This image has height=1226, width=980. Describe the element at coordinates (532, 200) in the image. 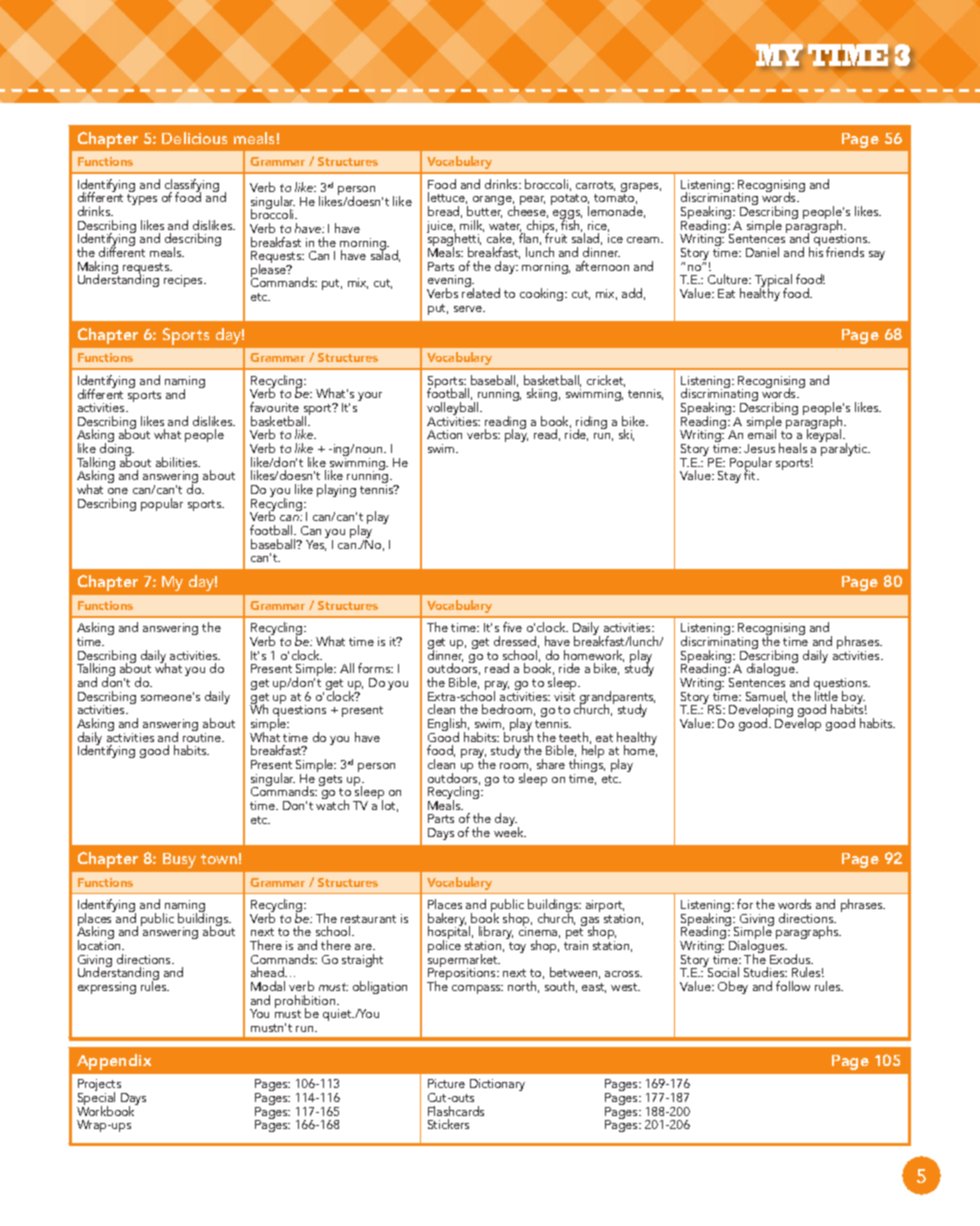

I see `pear` at that location.
